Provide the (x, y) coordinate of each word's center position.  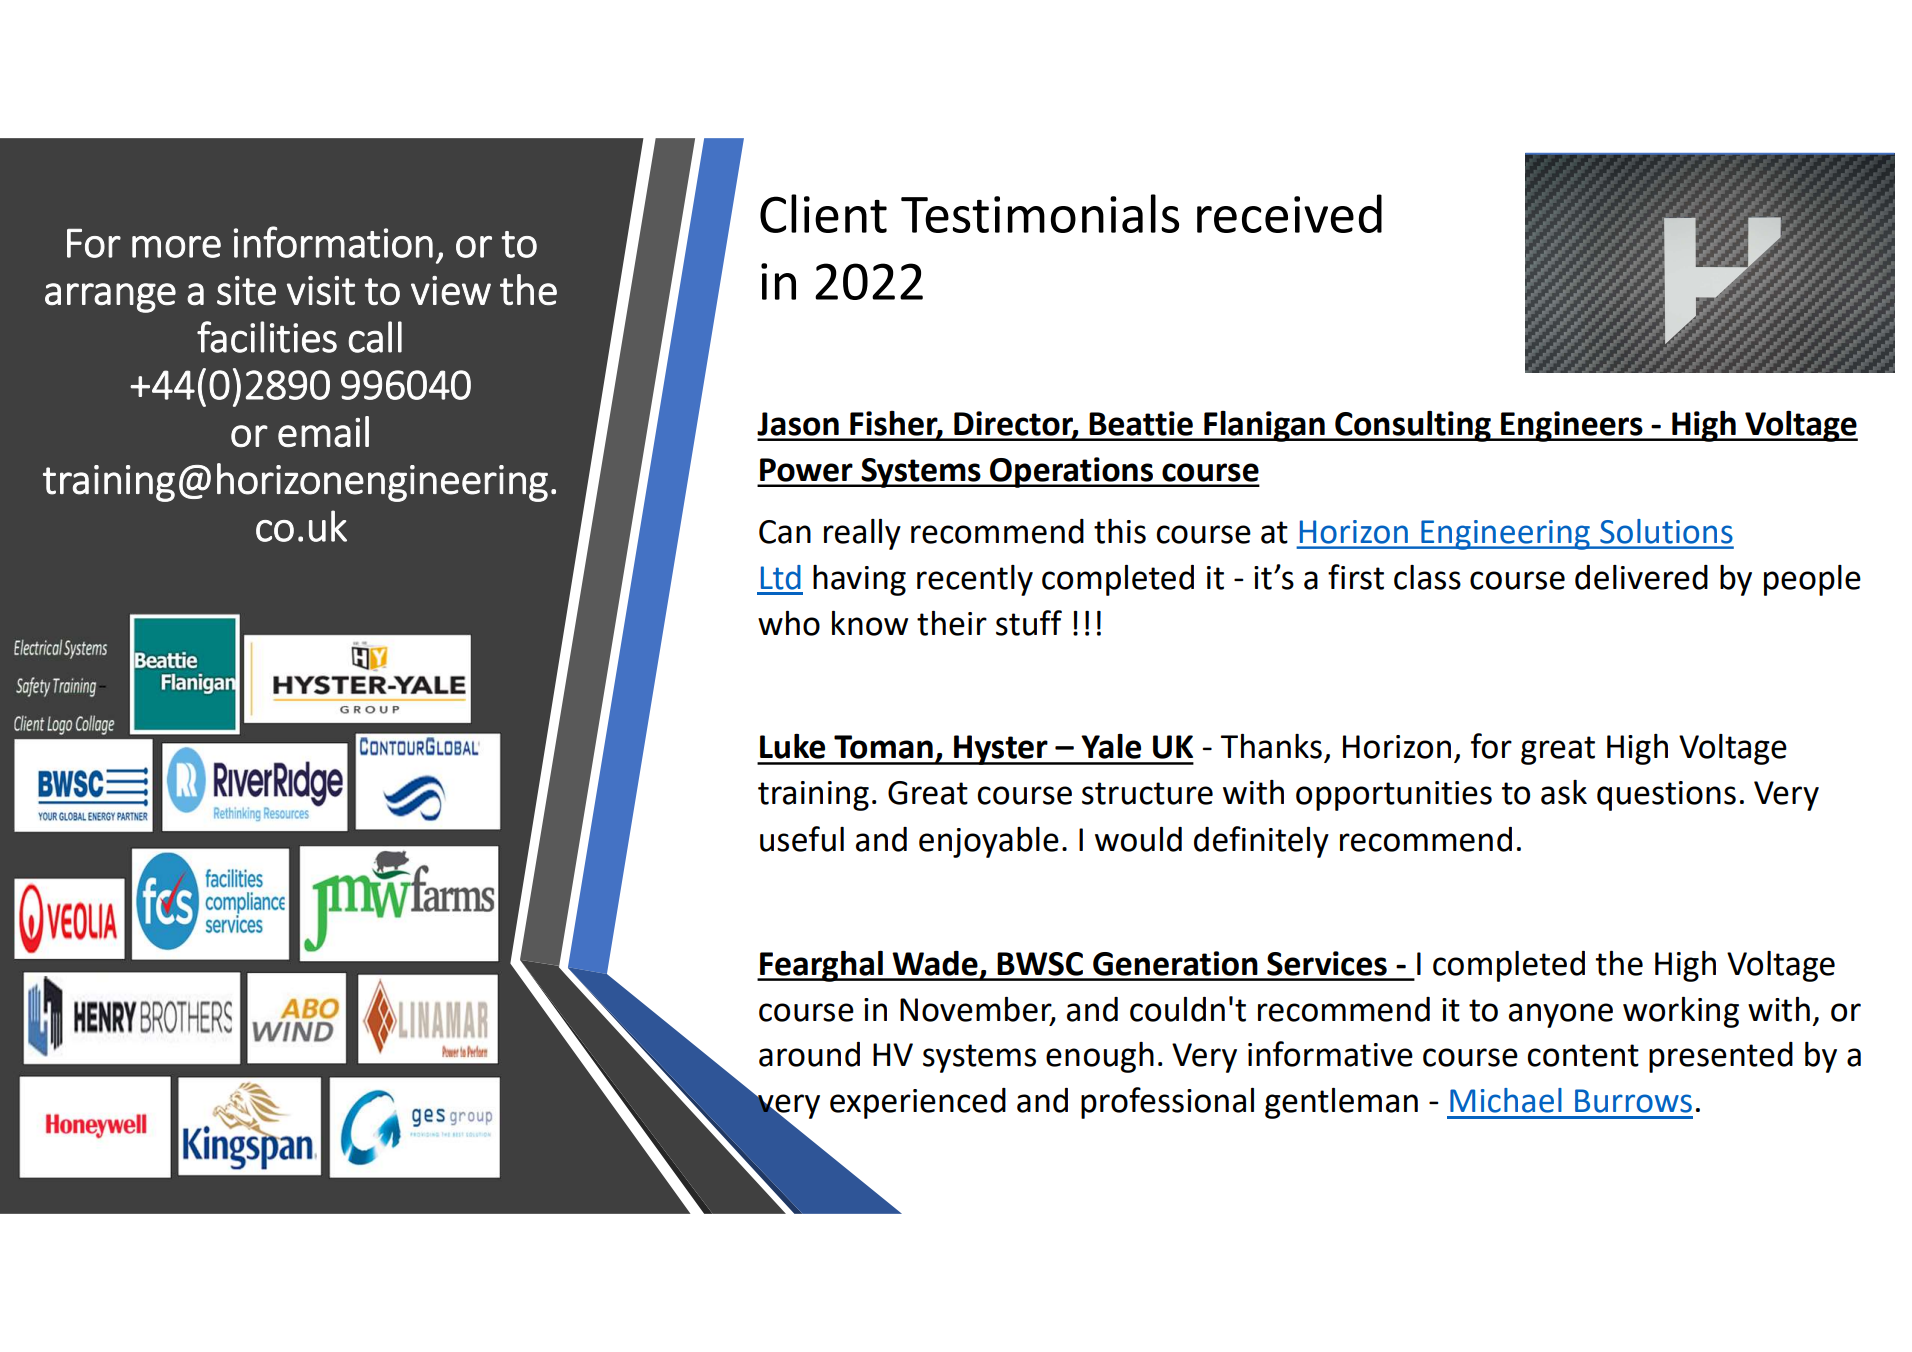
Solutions (1666, 531)
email (323, 431)
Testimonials (1040, 213)
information (333, 242)
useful (802, 839)
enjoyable (989, 842)
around (809, 1054)
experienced (918, 1103)
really (862, 534)
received (1289, 213)
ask (1564, 792)
